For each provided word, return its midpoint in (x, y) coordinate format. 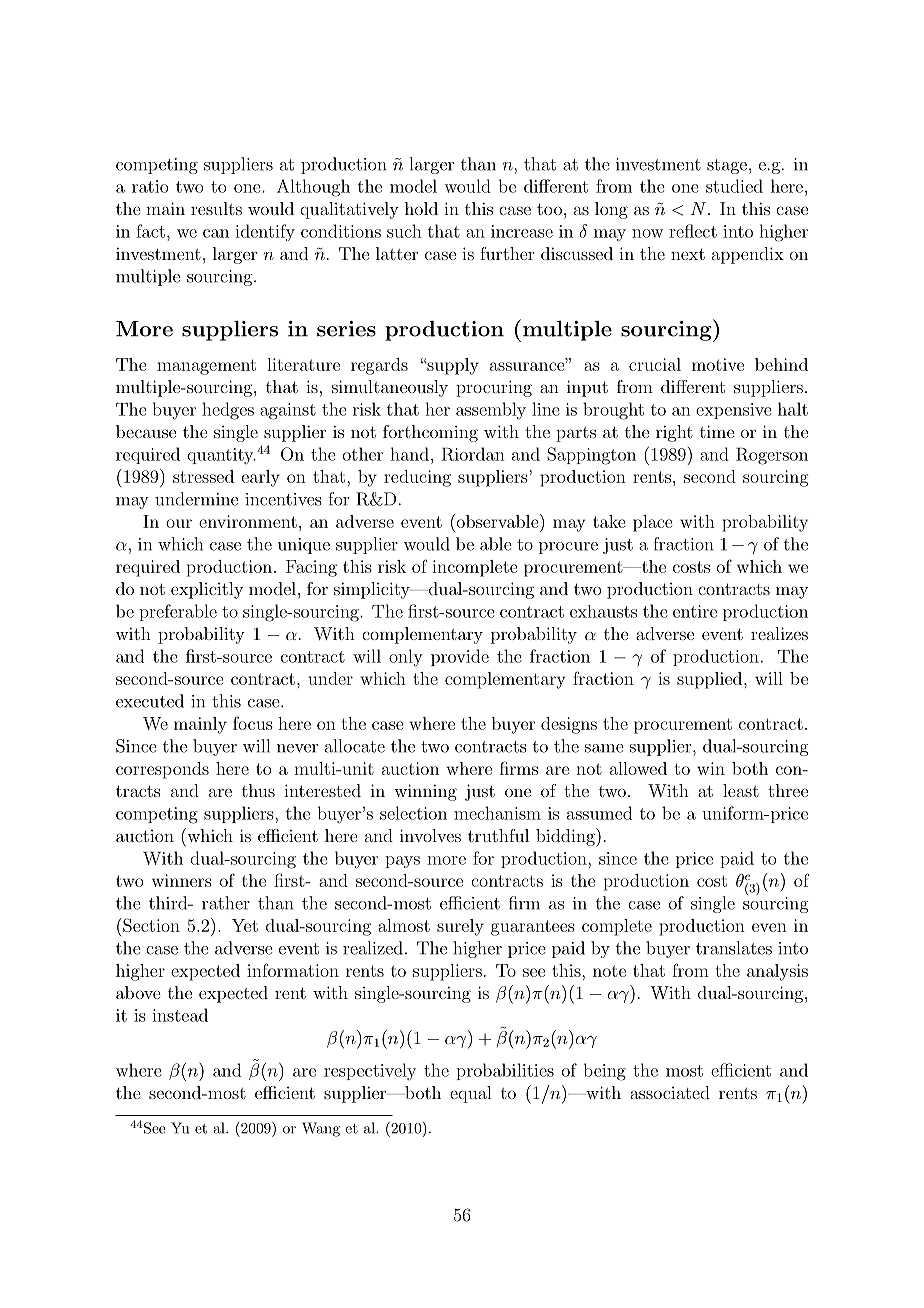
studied (734, 186)
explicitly (207, 590)
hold (421, 208)
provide (460, 657)
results (216, 208)
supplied (711, 680)
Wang (321, 1129)
